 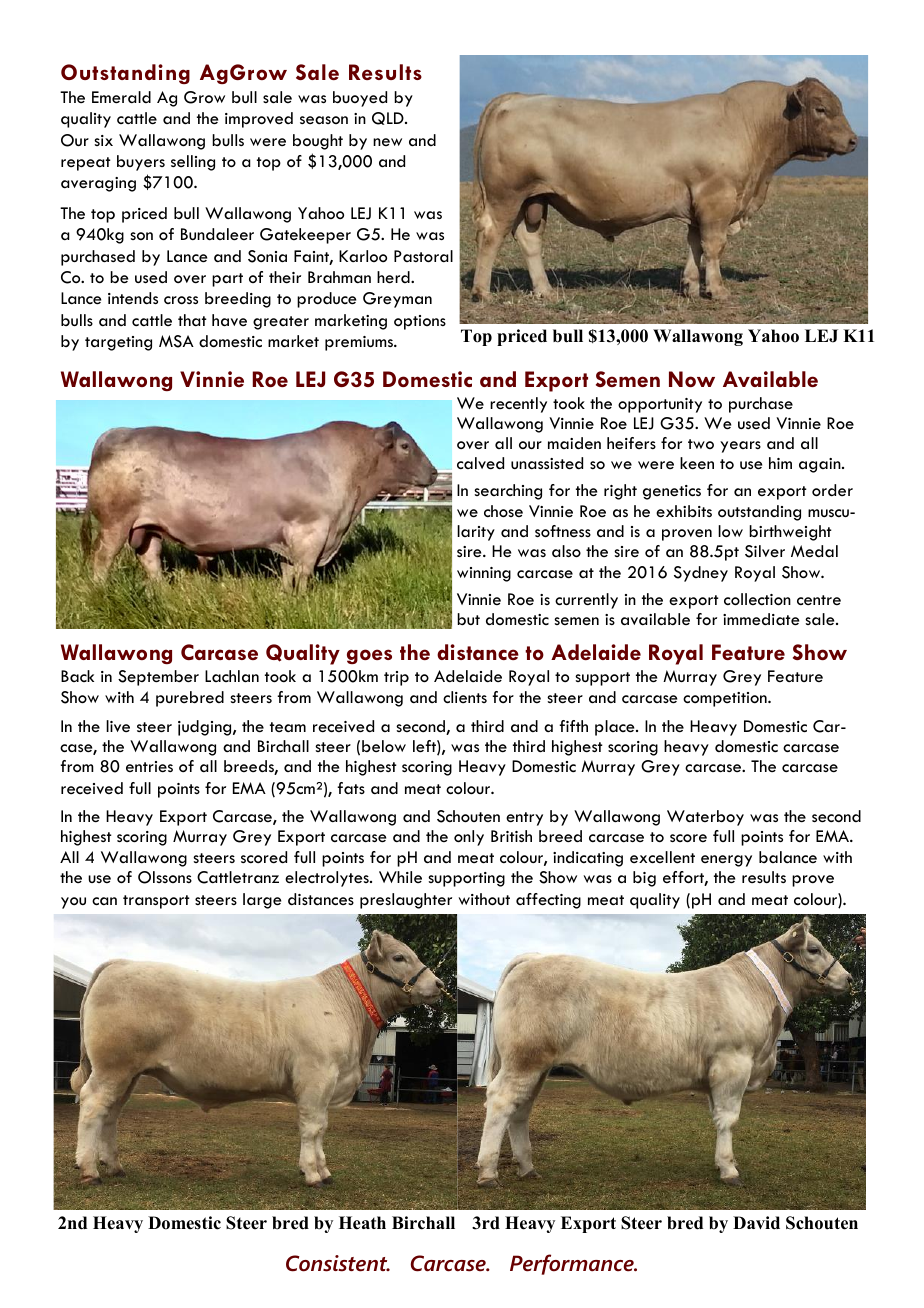 I want to click on competition, so click(x=726, y=699).
